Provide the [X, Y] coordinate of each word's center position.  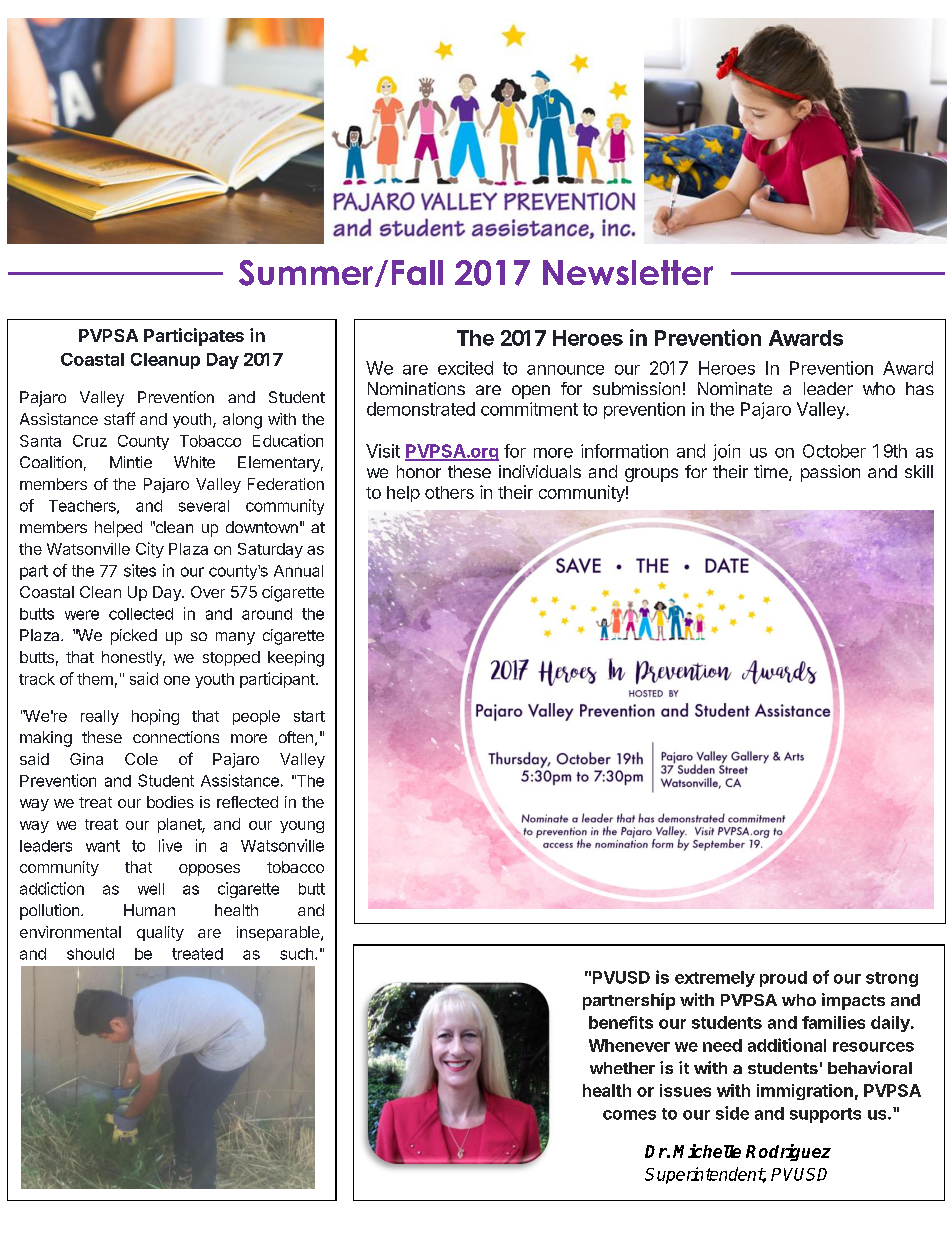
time [772, 473]
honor [419, 471]
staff [119, 418]
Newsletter [628, 272]
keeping [296, 659]
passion [830, 473]
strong [892, 979]
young [302, 827]
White [194, 462]
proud [783, 979]
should [90, 954]
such [296, 954]
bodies [170, 802]
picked [134, 637]
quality [160, 933]
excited [465, 368]
